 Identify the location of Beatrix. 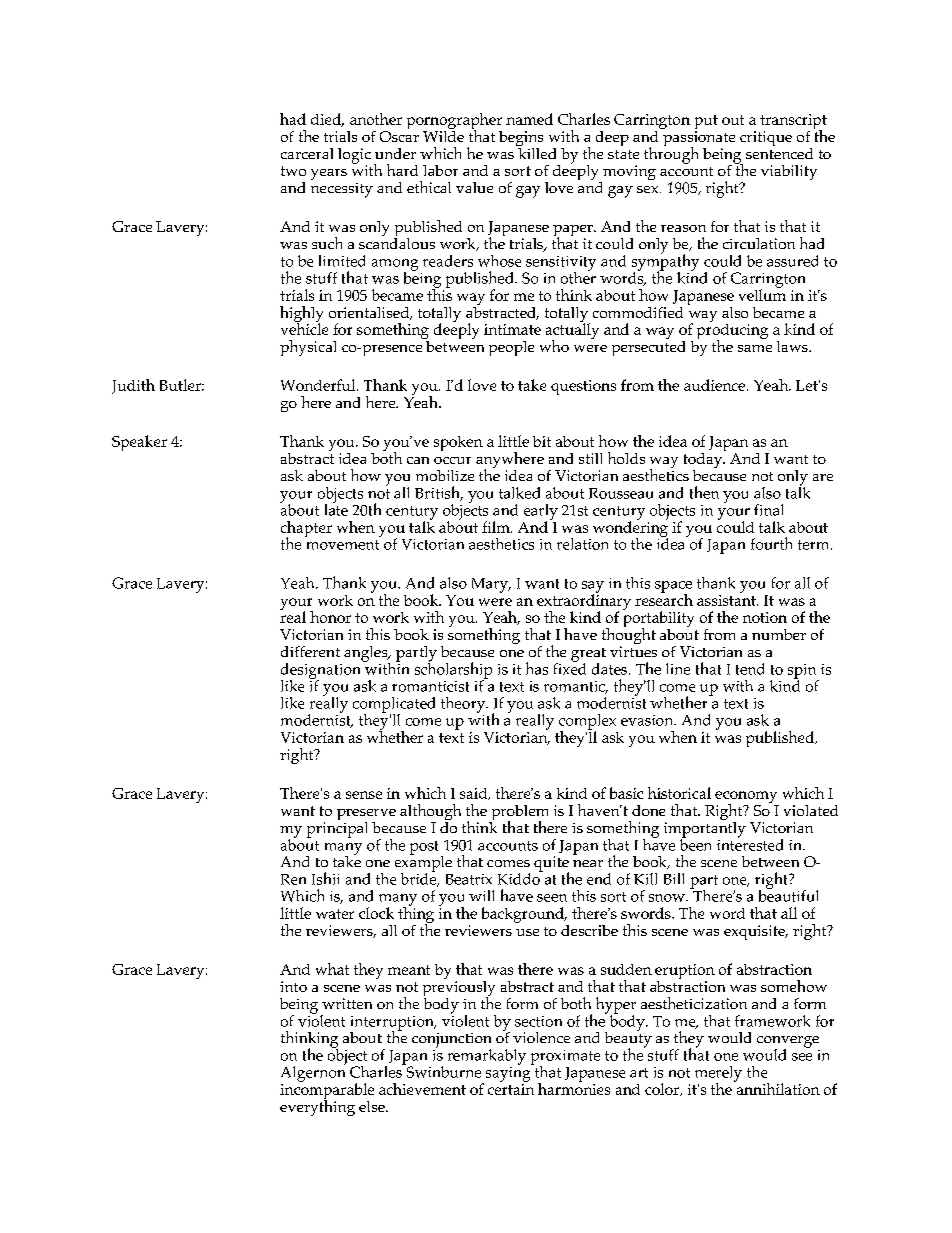
(469, 879).
